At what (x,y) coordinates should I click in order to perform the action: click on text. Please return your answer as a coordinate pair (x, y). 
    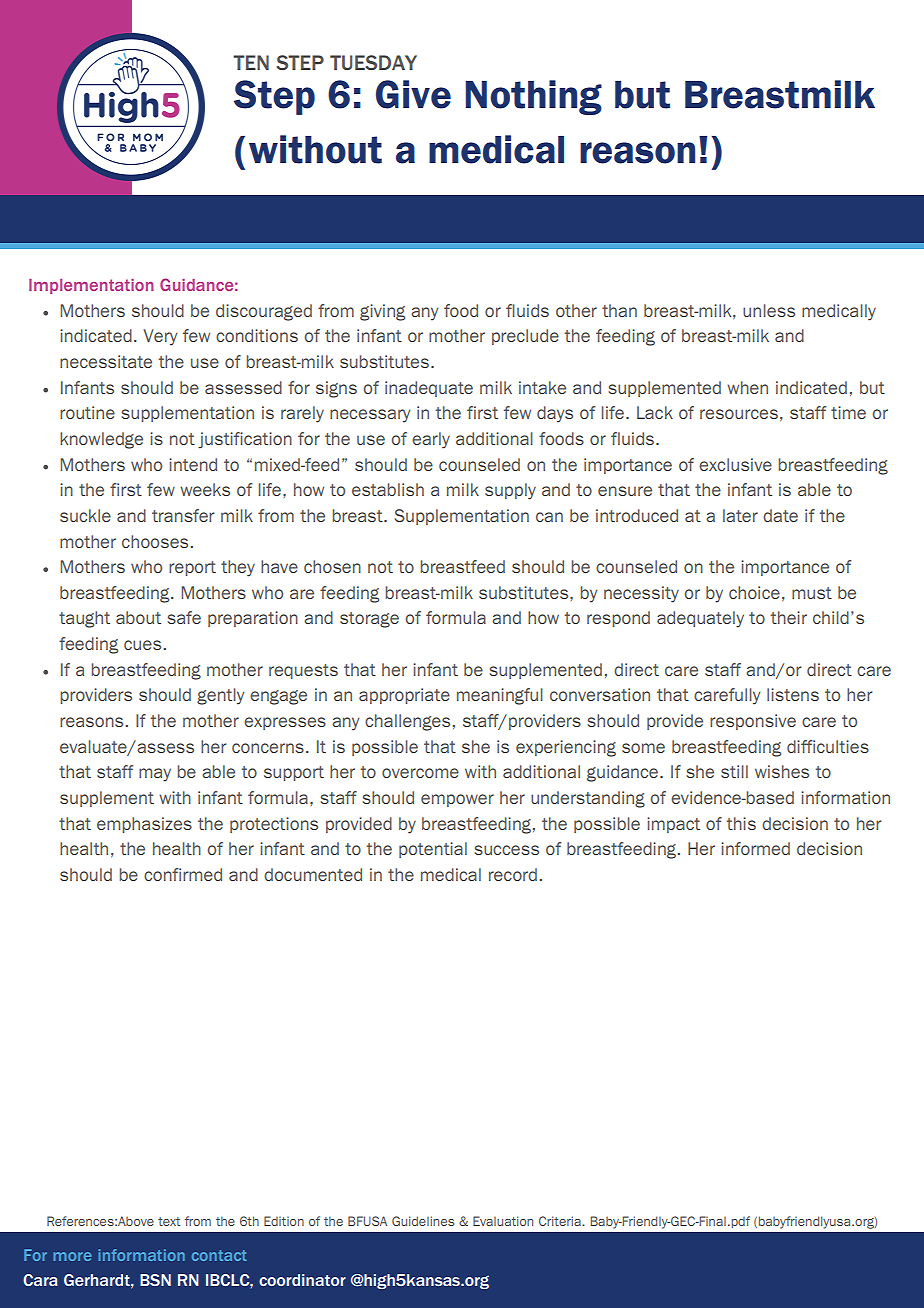
    Looking at the image, I should click on (169, 1221).
